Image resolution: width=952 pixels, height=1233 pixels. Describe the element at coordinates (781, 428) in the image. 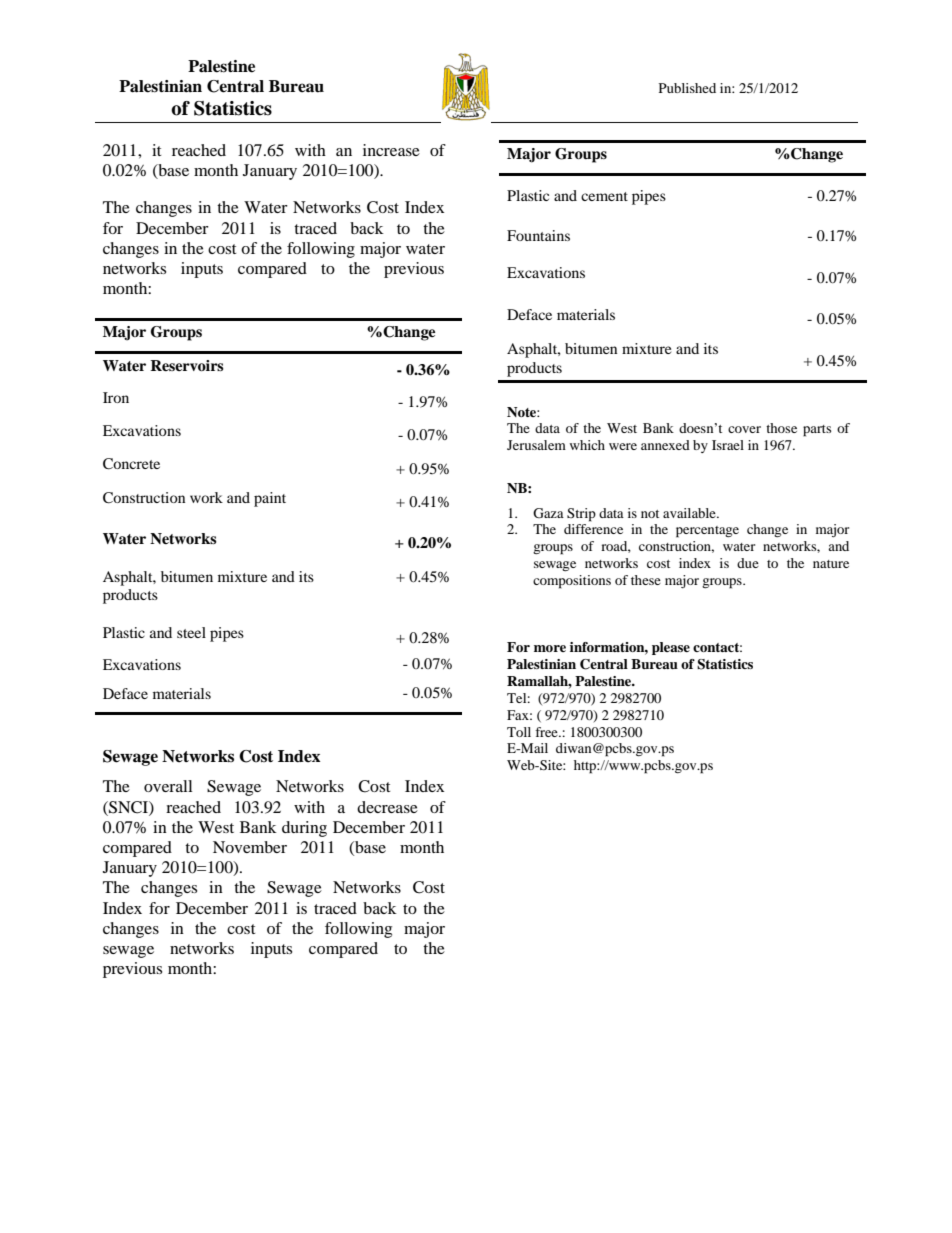

I see `those` at that location.
